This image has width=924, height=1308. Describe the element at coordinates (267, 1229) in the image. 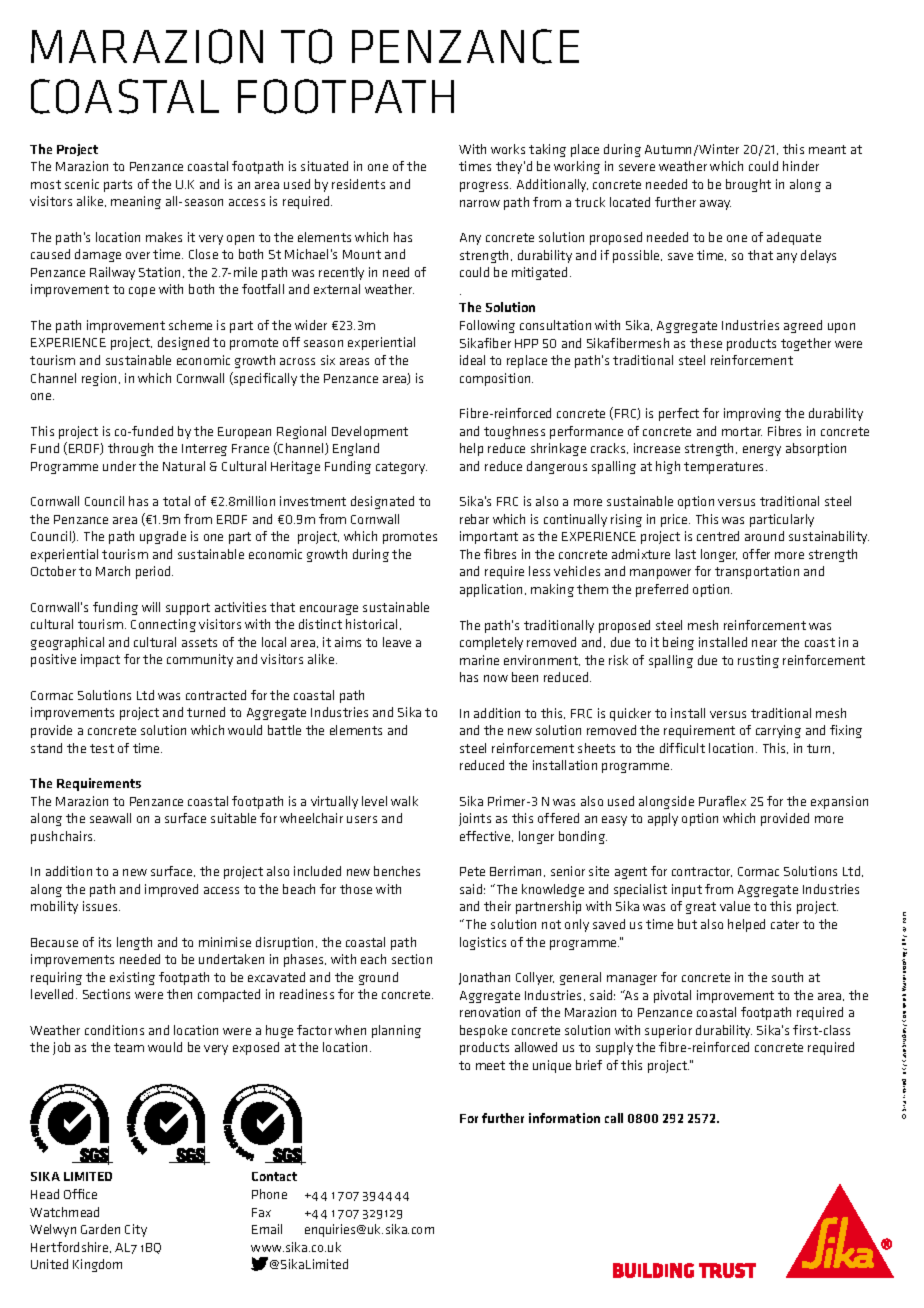

I see `Email` at that location.
